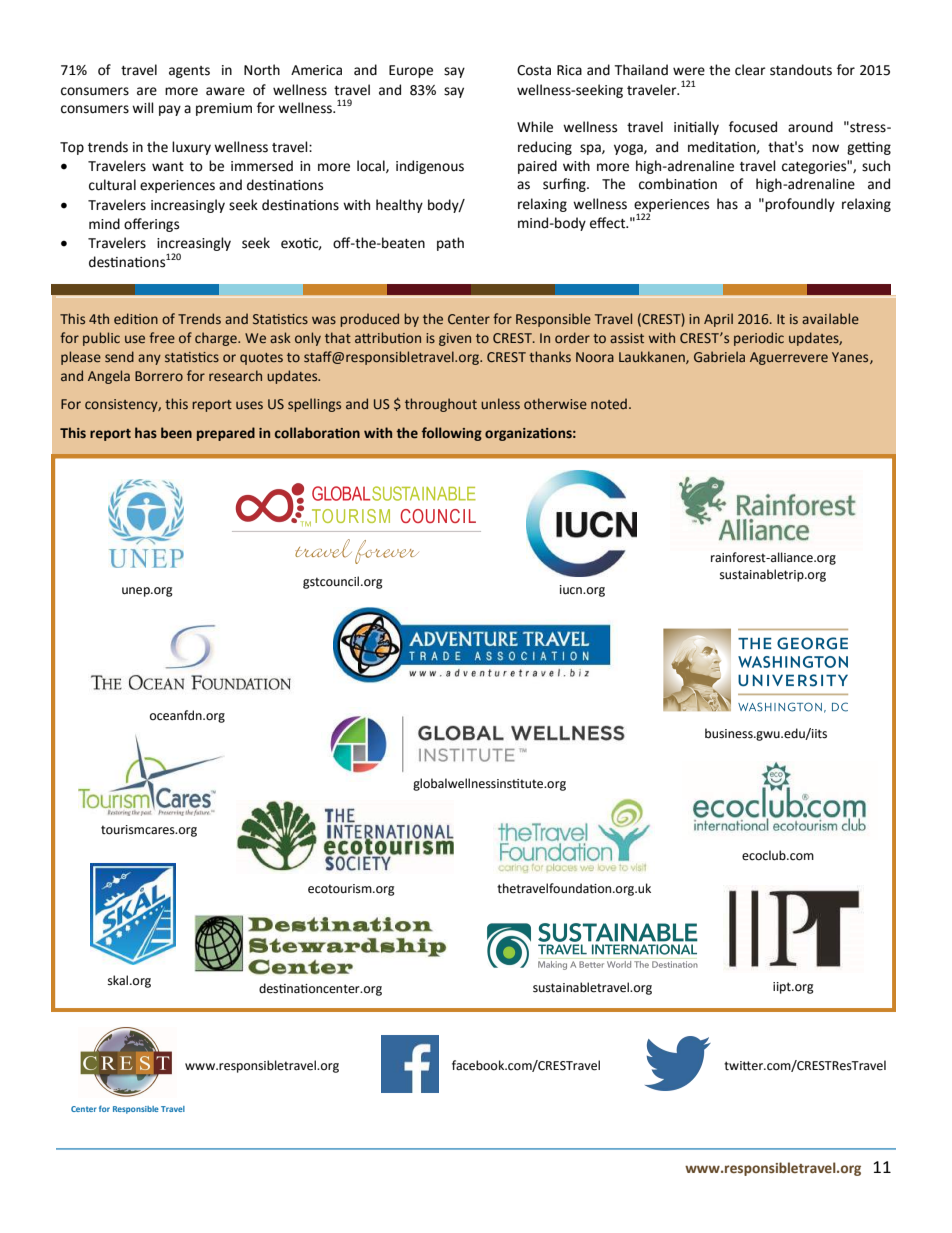 This screenshot has height=1233, width=952. What do you see at coordinates (801, 70) in the screenshot?
I see `standouts` at bounding box center [801, 70].
